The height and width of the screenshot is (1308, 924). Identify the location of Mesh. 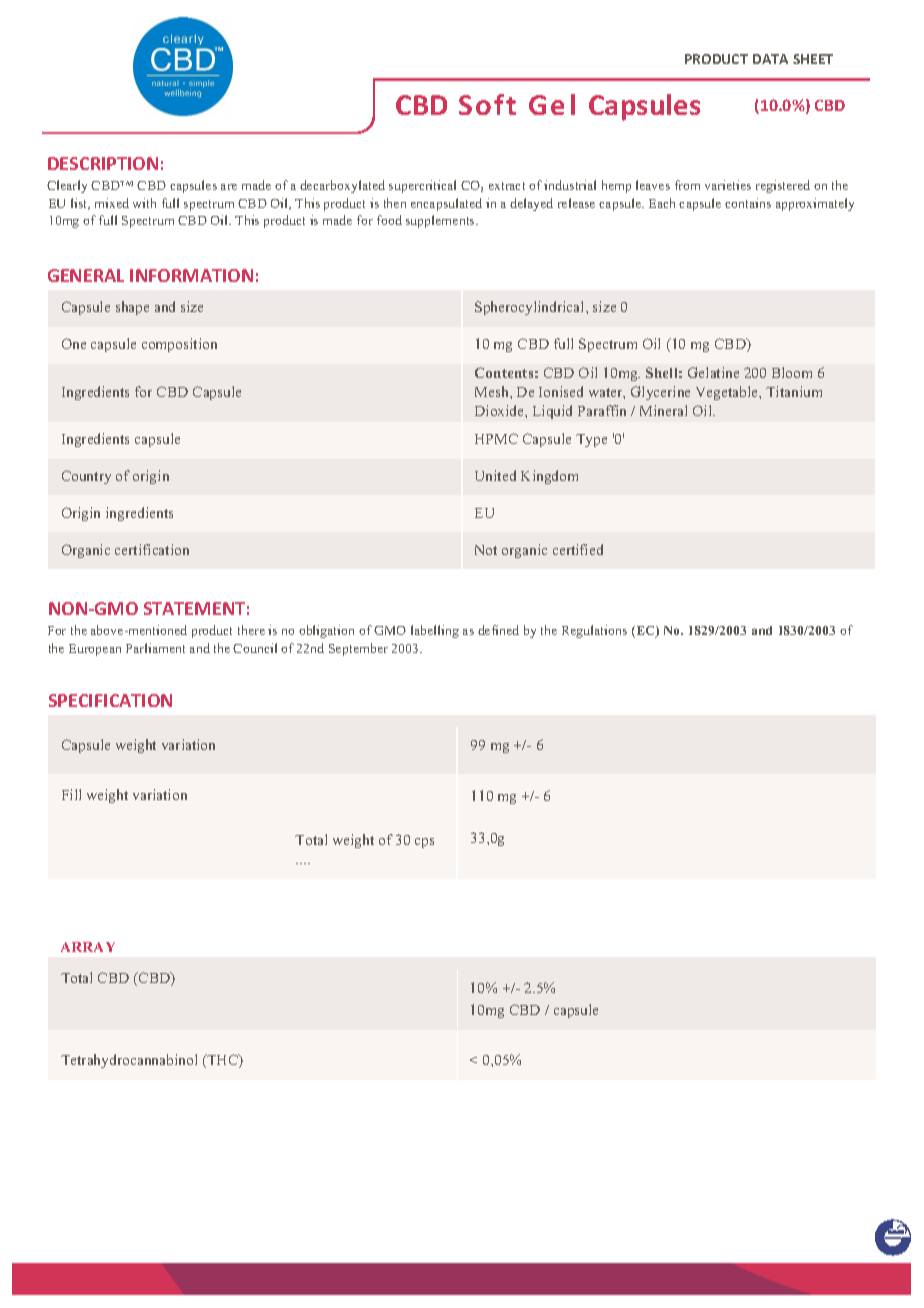
(493, 391).
